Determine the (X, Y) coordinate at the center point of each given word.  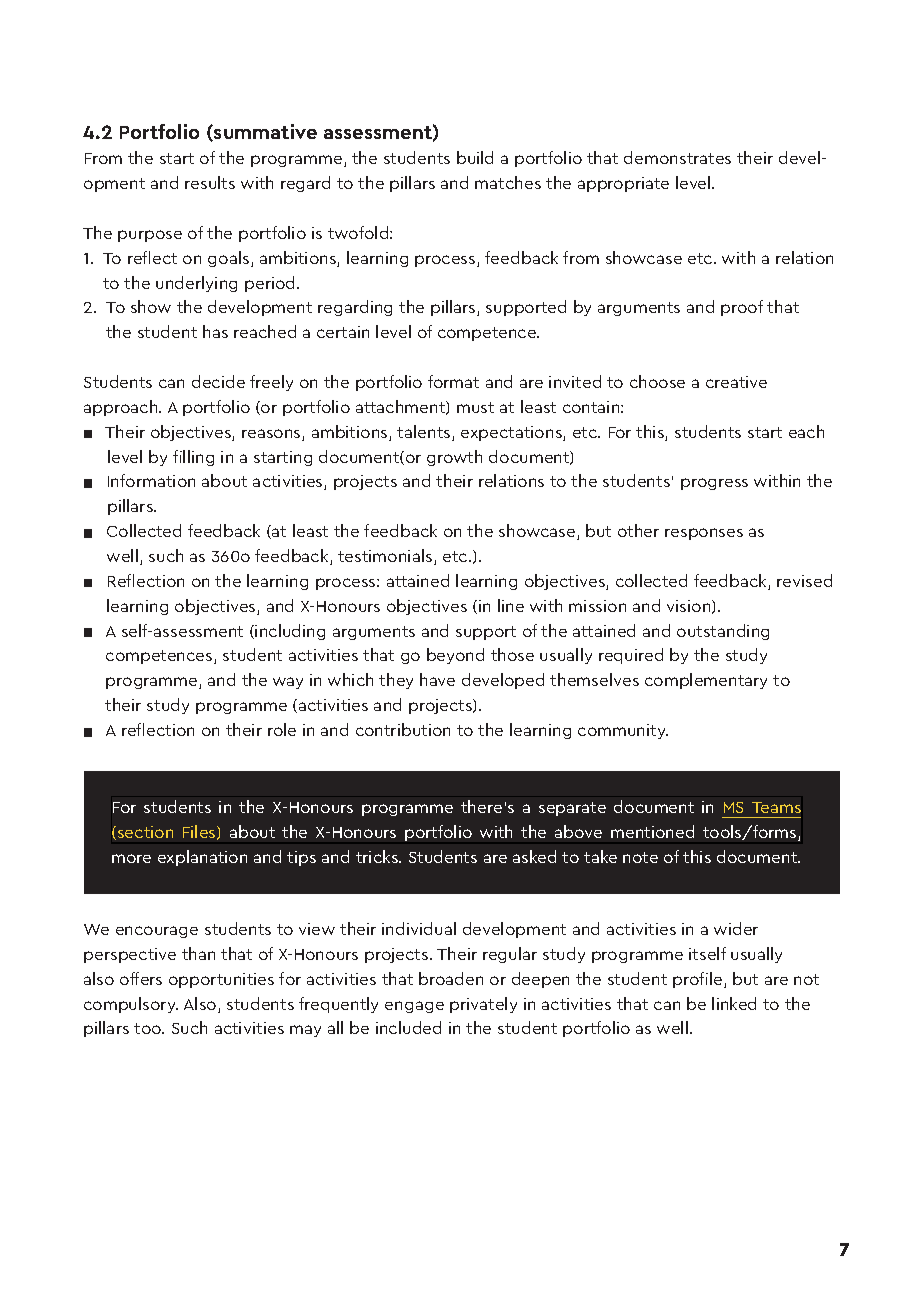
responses (704, 534)
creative (736, 382)
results (210, 182)
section (144, 833)
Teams (776, 807)
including (290, 632)
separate (572, 809)
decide (218, 381)
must (475, 407)
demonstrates (677, 157)
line (511, 605)
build (475, 157)
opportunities (221, 980)
